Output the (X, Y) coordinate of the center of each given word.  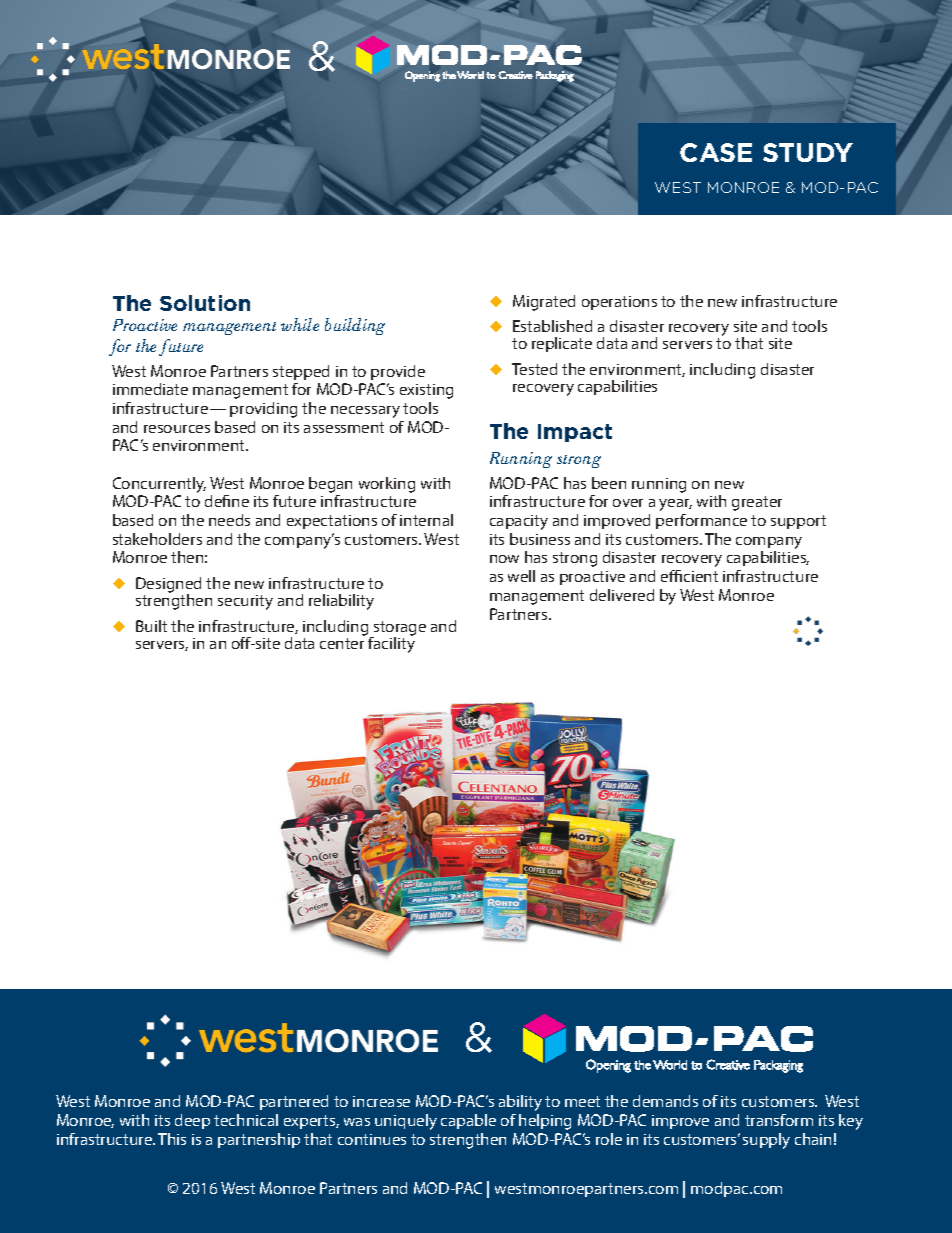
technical (246, 1120)
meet (582, 1101)
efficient (689, 576)
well (521, 576)
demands (665, 1101)
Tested (534, 369)
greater (757, 503)
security (245, 602)
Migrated (544, 303)
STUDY (808, 152)
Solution (205, 303)
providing (263, 410)
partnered (294, 1102)
